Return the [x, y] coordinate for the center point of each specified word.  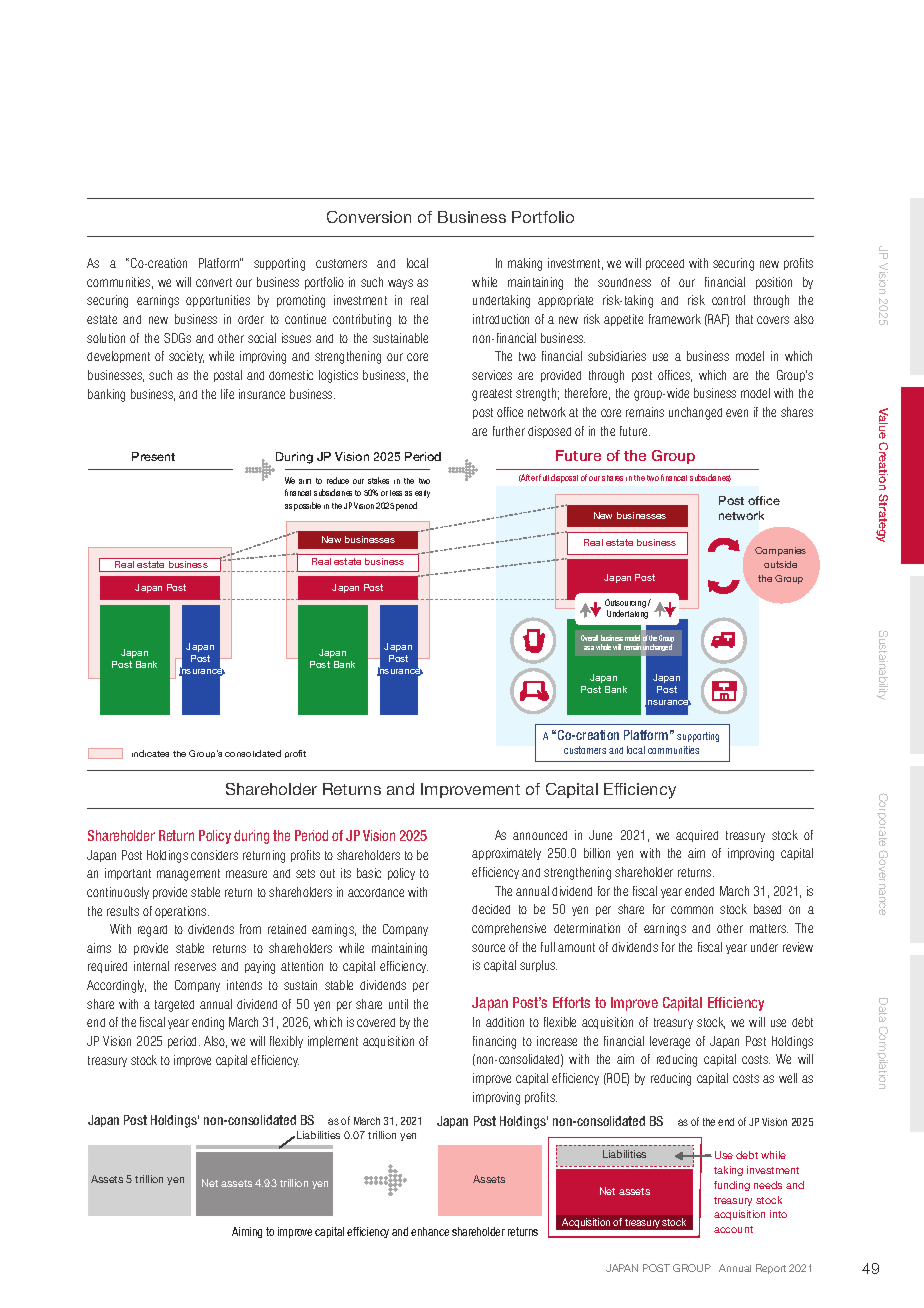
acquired [697, 836]
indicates [150, 753]
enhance [430, 1231]
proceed [665, 264]
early [422, 494]
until [398, 1004]
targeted [174, 1006]
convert [214, 282]
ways [400, 284]
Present [153, 456]
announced [540, 835]
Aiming [247, 1232]
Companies [780, 551]
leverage [670, 1042]
